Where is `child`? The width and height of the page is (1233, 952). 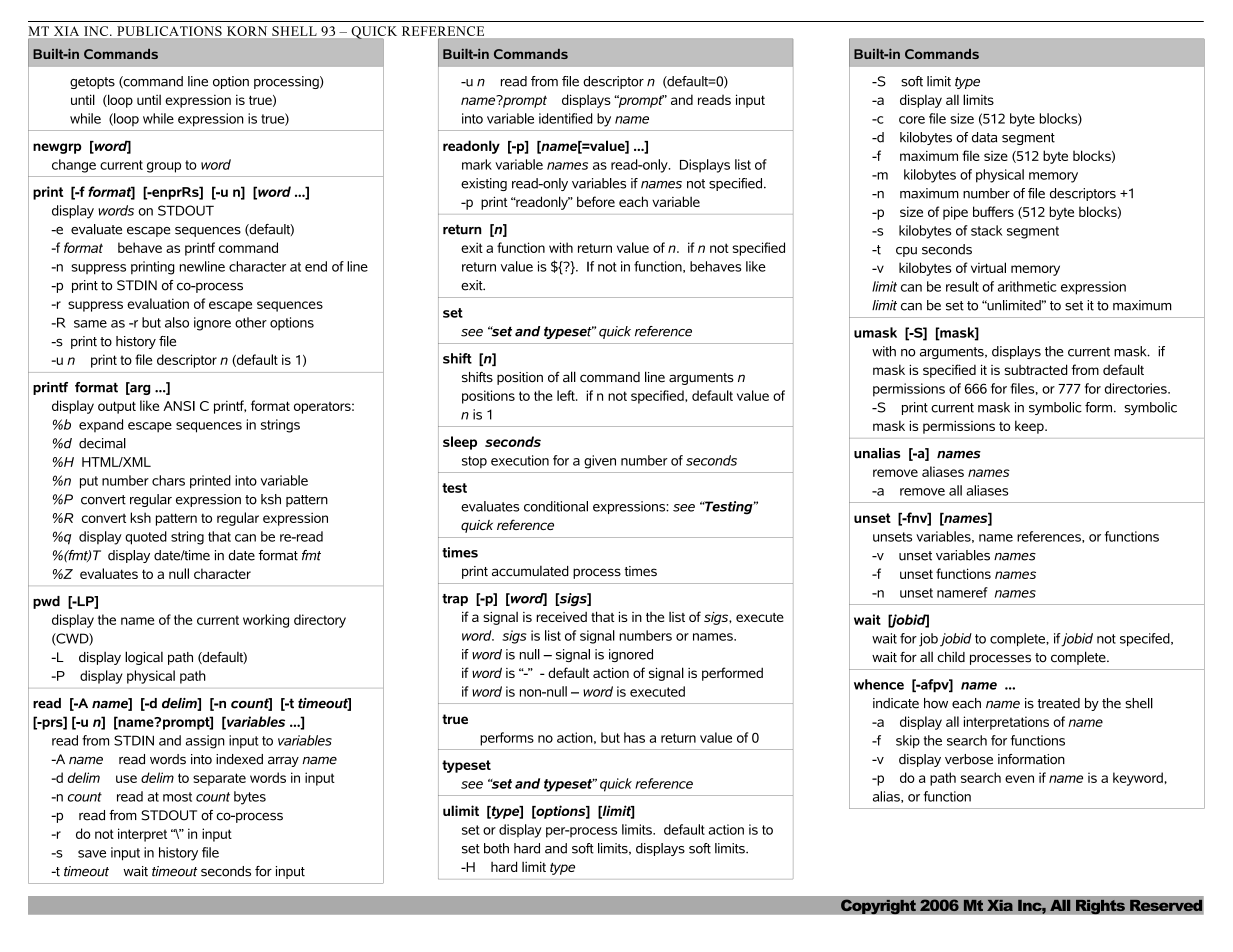
child is located at coordinates (951, 657).
